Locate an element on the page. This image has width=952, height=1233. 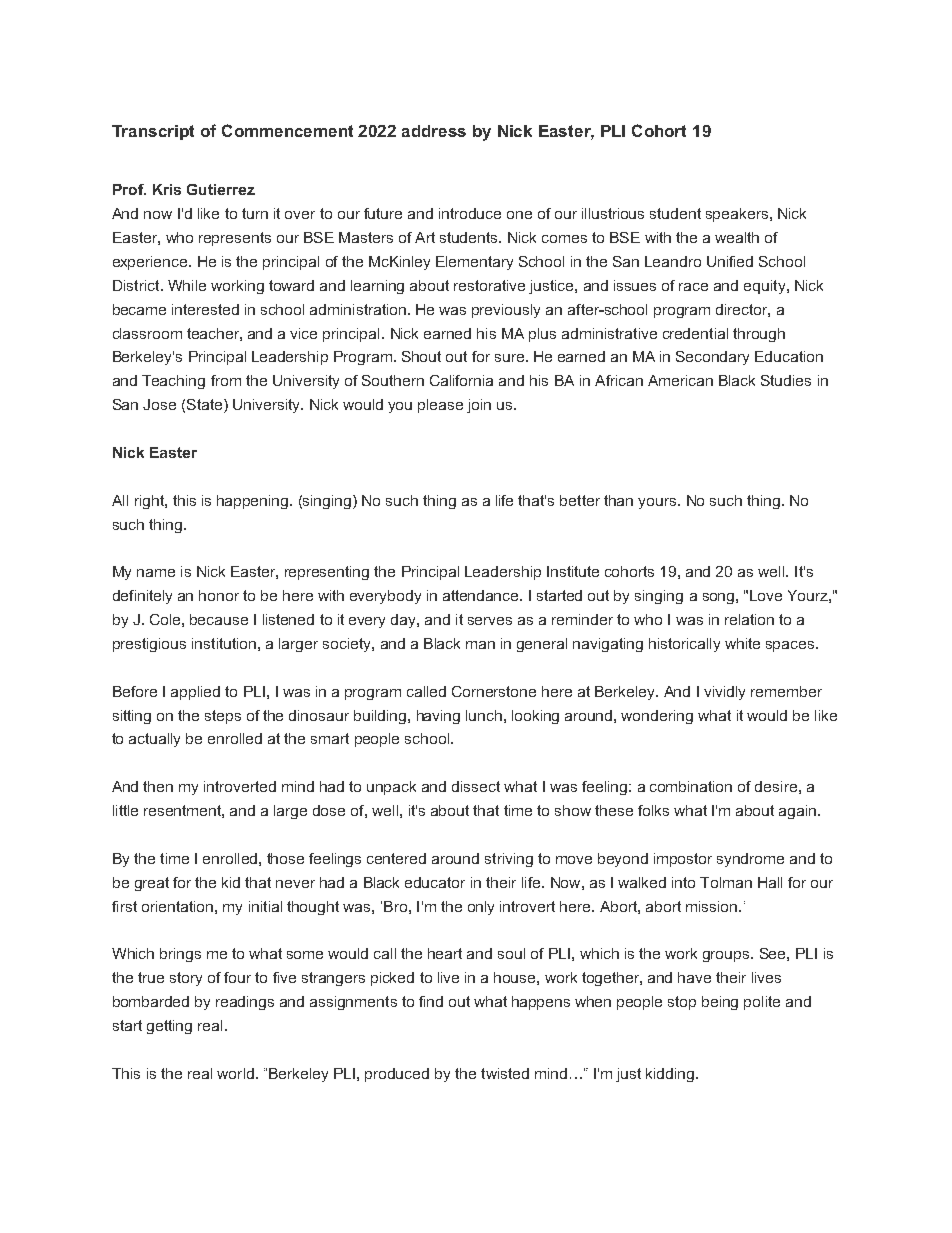
twisted is located at coordinates (505, 1073).
